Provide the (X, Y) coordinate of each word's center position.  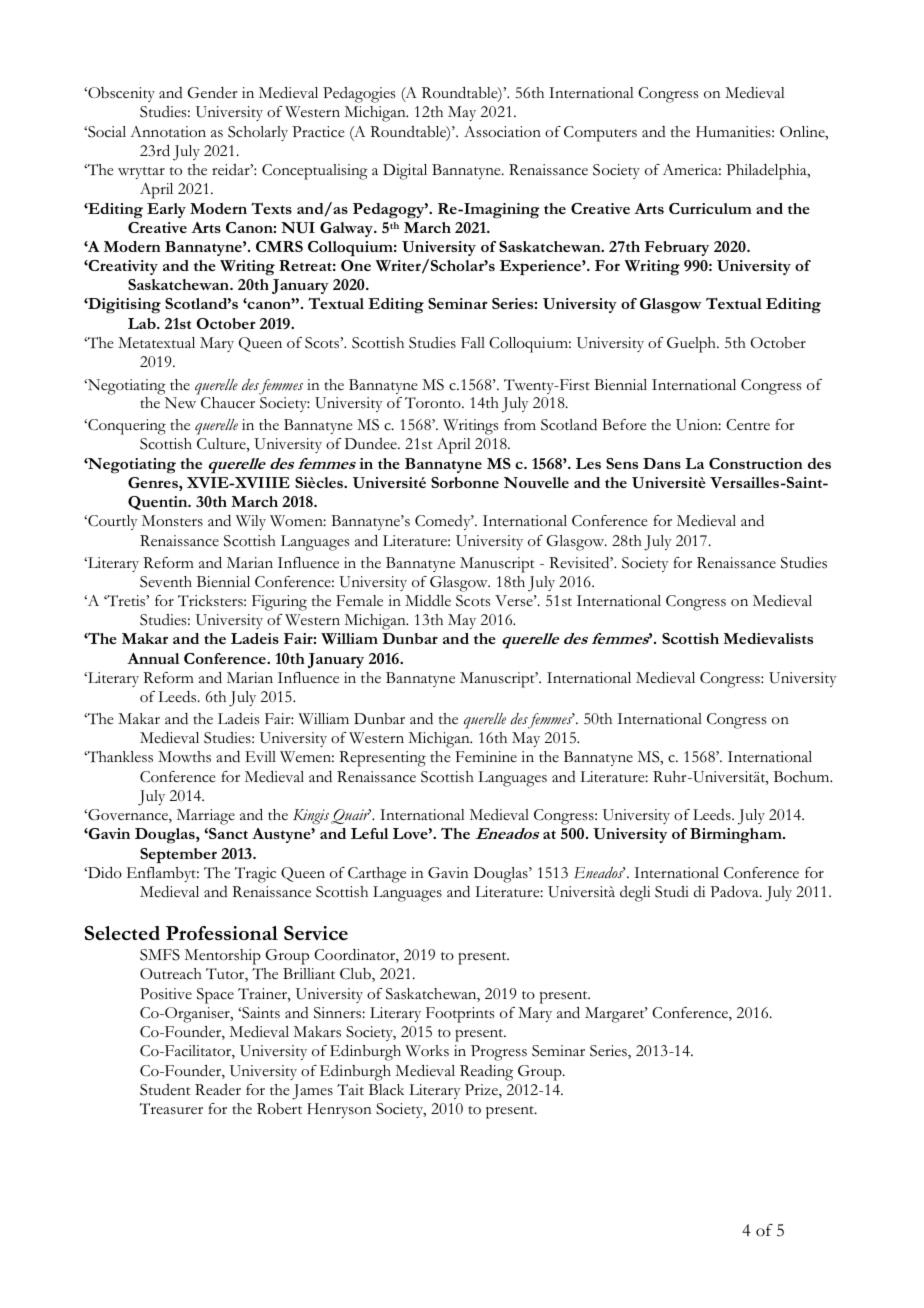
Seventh (166, 582)
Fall (473, 342)
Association (502, 132)
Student (165, 1090)
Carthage (377, 875)
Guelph (692, 345)
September (178, 856)
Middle (428, 600)
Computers (600, 134)
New (180, 403)
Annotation (168, 132)
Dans (662, 463)
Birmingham (737, 836)
